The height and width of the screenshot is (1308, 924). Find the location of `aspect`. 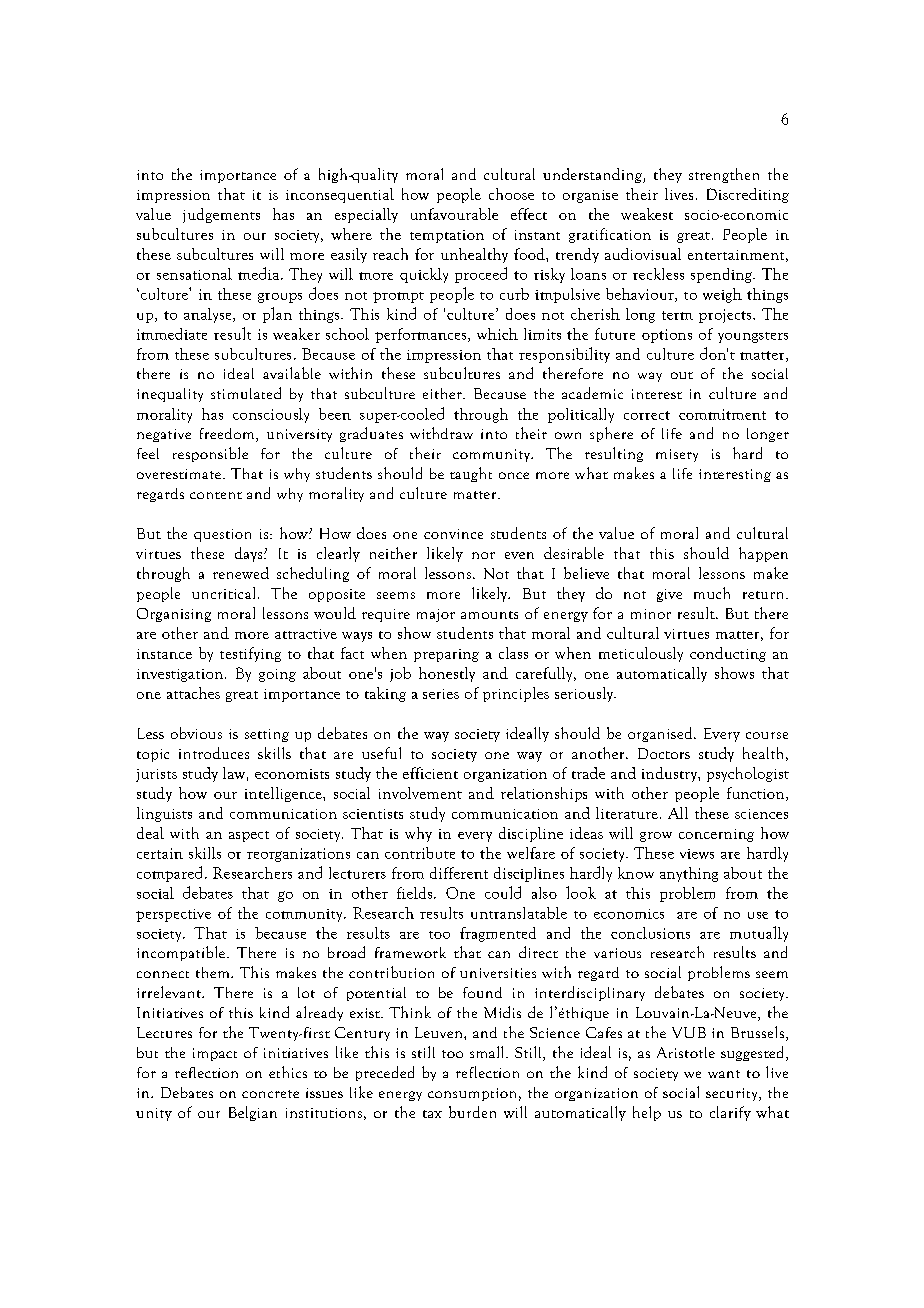

aspect is located at coordinates (249, 836).
